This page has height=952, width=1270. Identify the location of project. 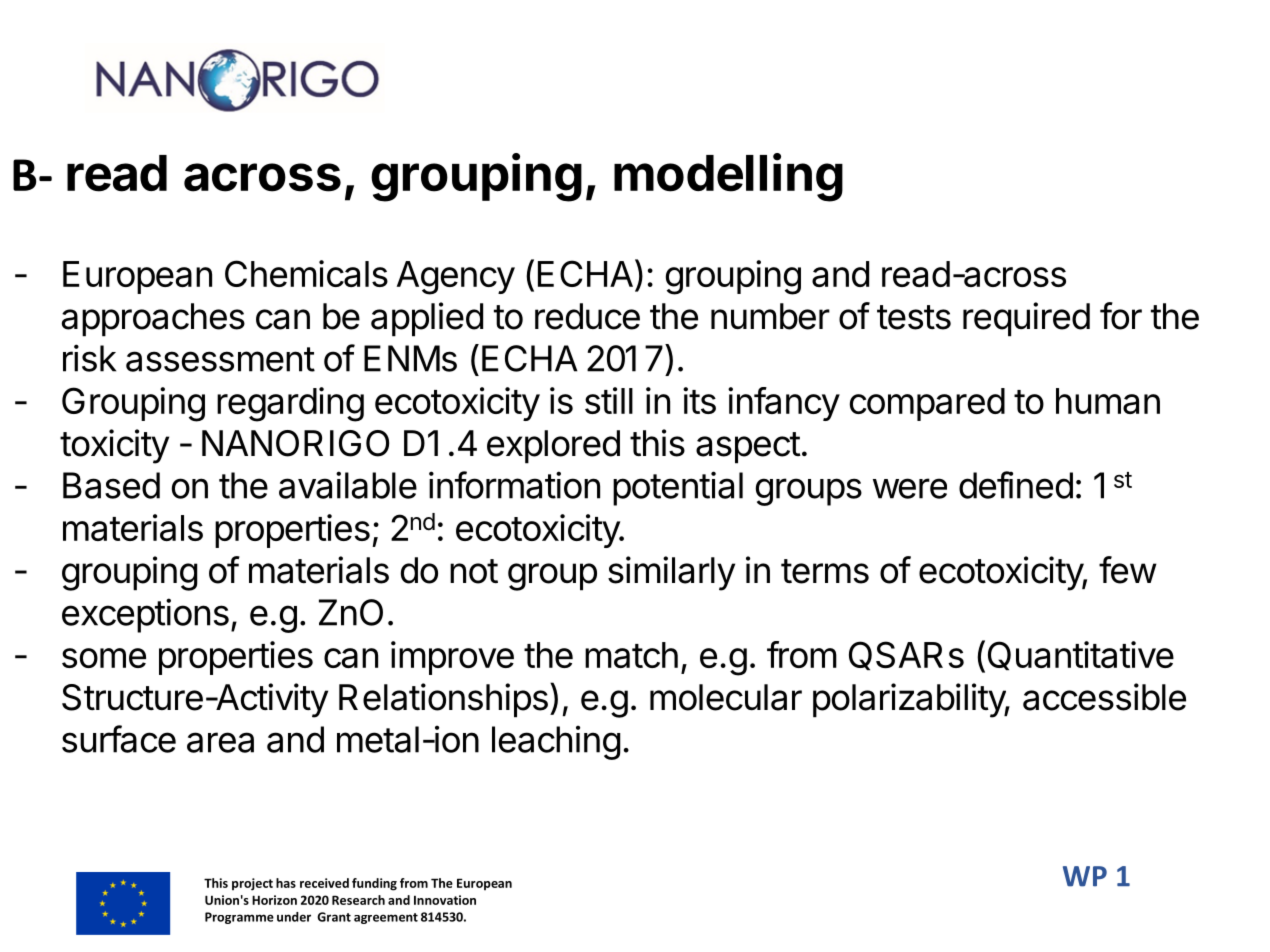
(252, 884).
